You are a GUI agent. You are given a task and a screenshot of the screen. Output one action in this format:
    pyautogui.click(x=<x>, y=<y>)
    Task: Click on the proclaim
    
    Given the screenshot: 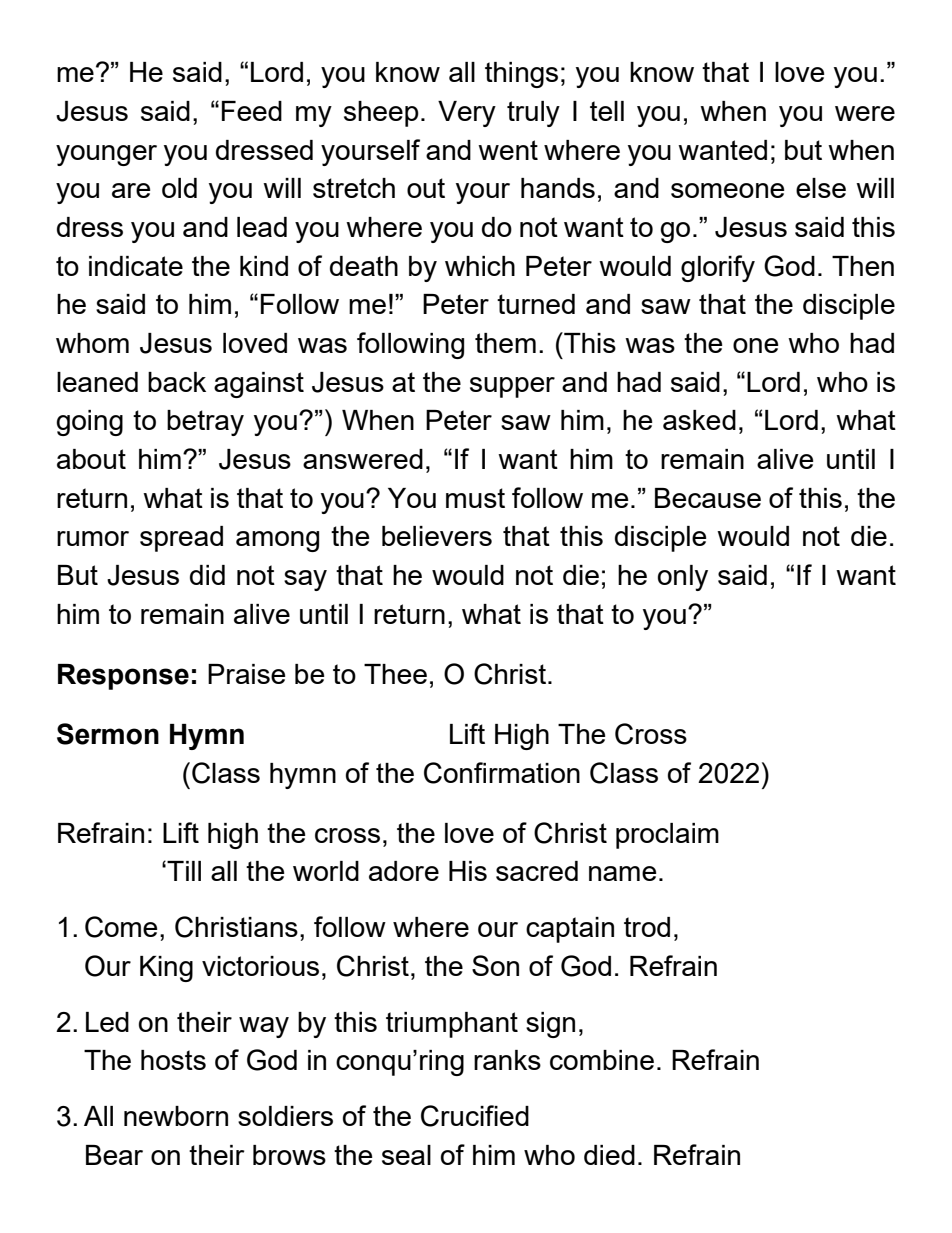 What is the action you would take?
    pyautogui.click(x=667, y=836)
